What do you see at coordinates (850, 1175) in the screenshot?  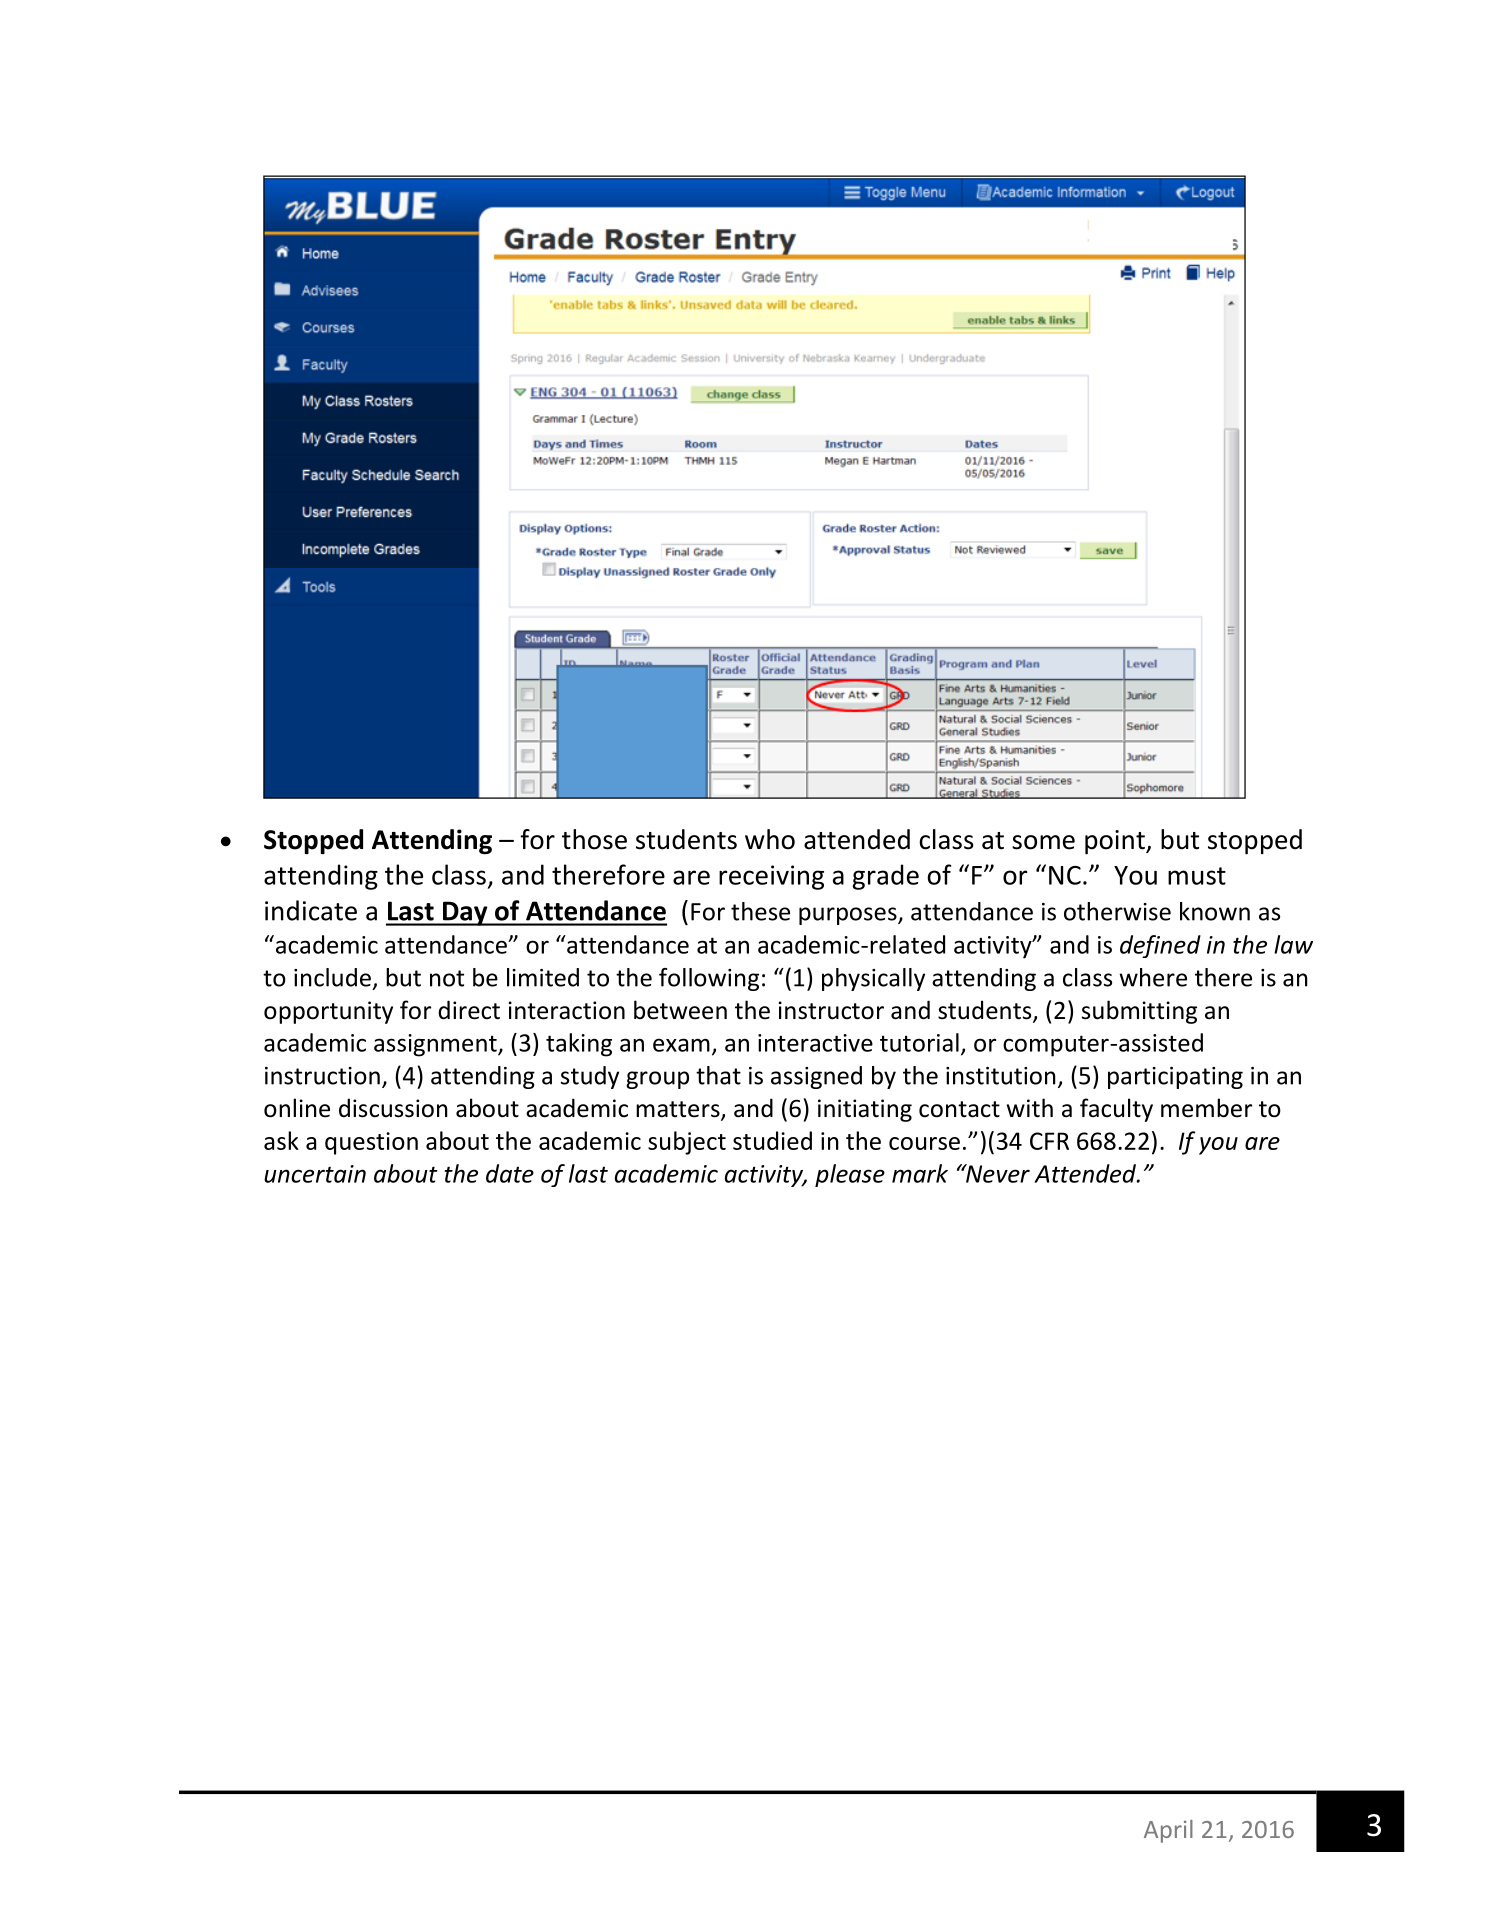 I see `please` at bounding box center [850, 1175].
